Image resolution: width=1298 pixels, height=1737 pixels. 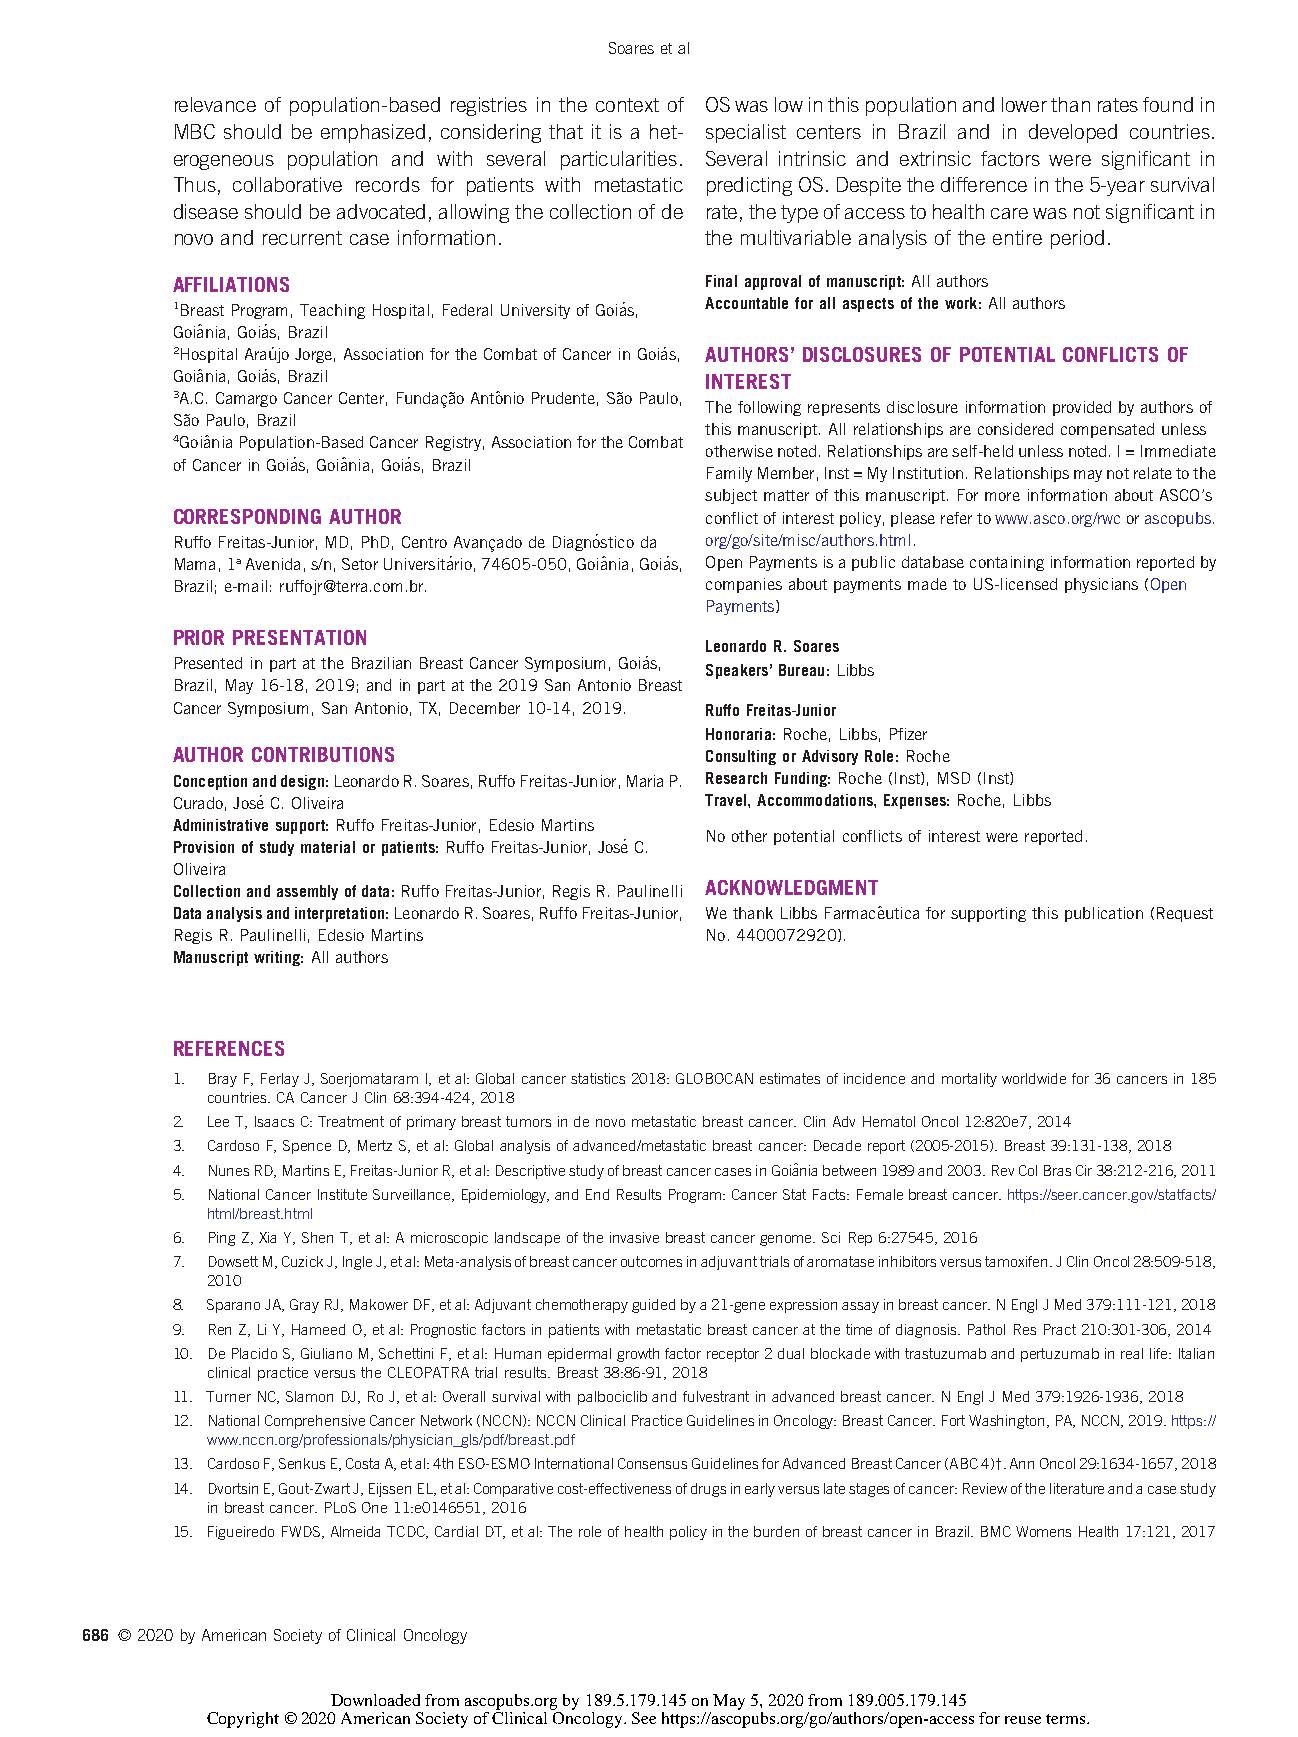 I want to click on tamoxifen, so click(x=1016, y=1261).
